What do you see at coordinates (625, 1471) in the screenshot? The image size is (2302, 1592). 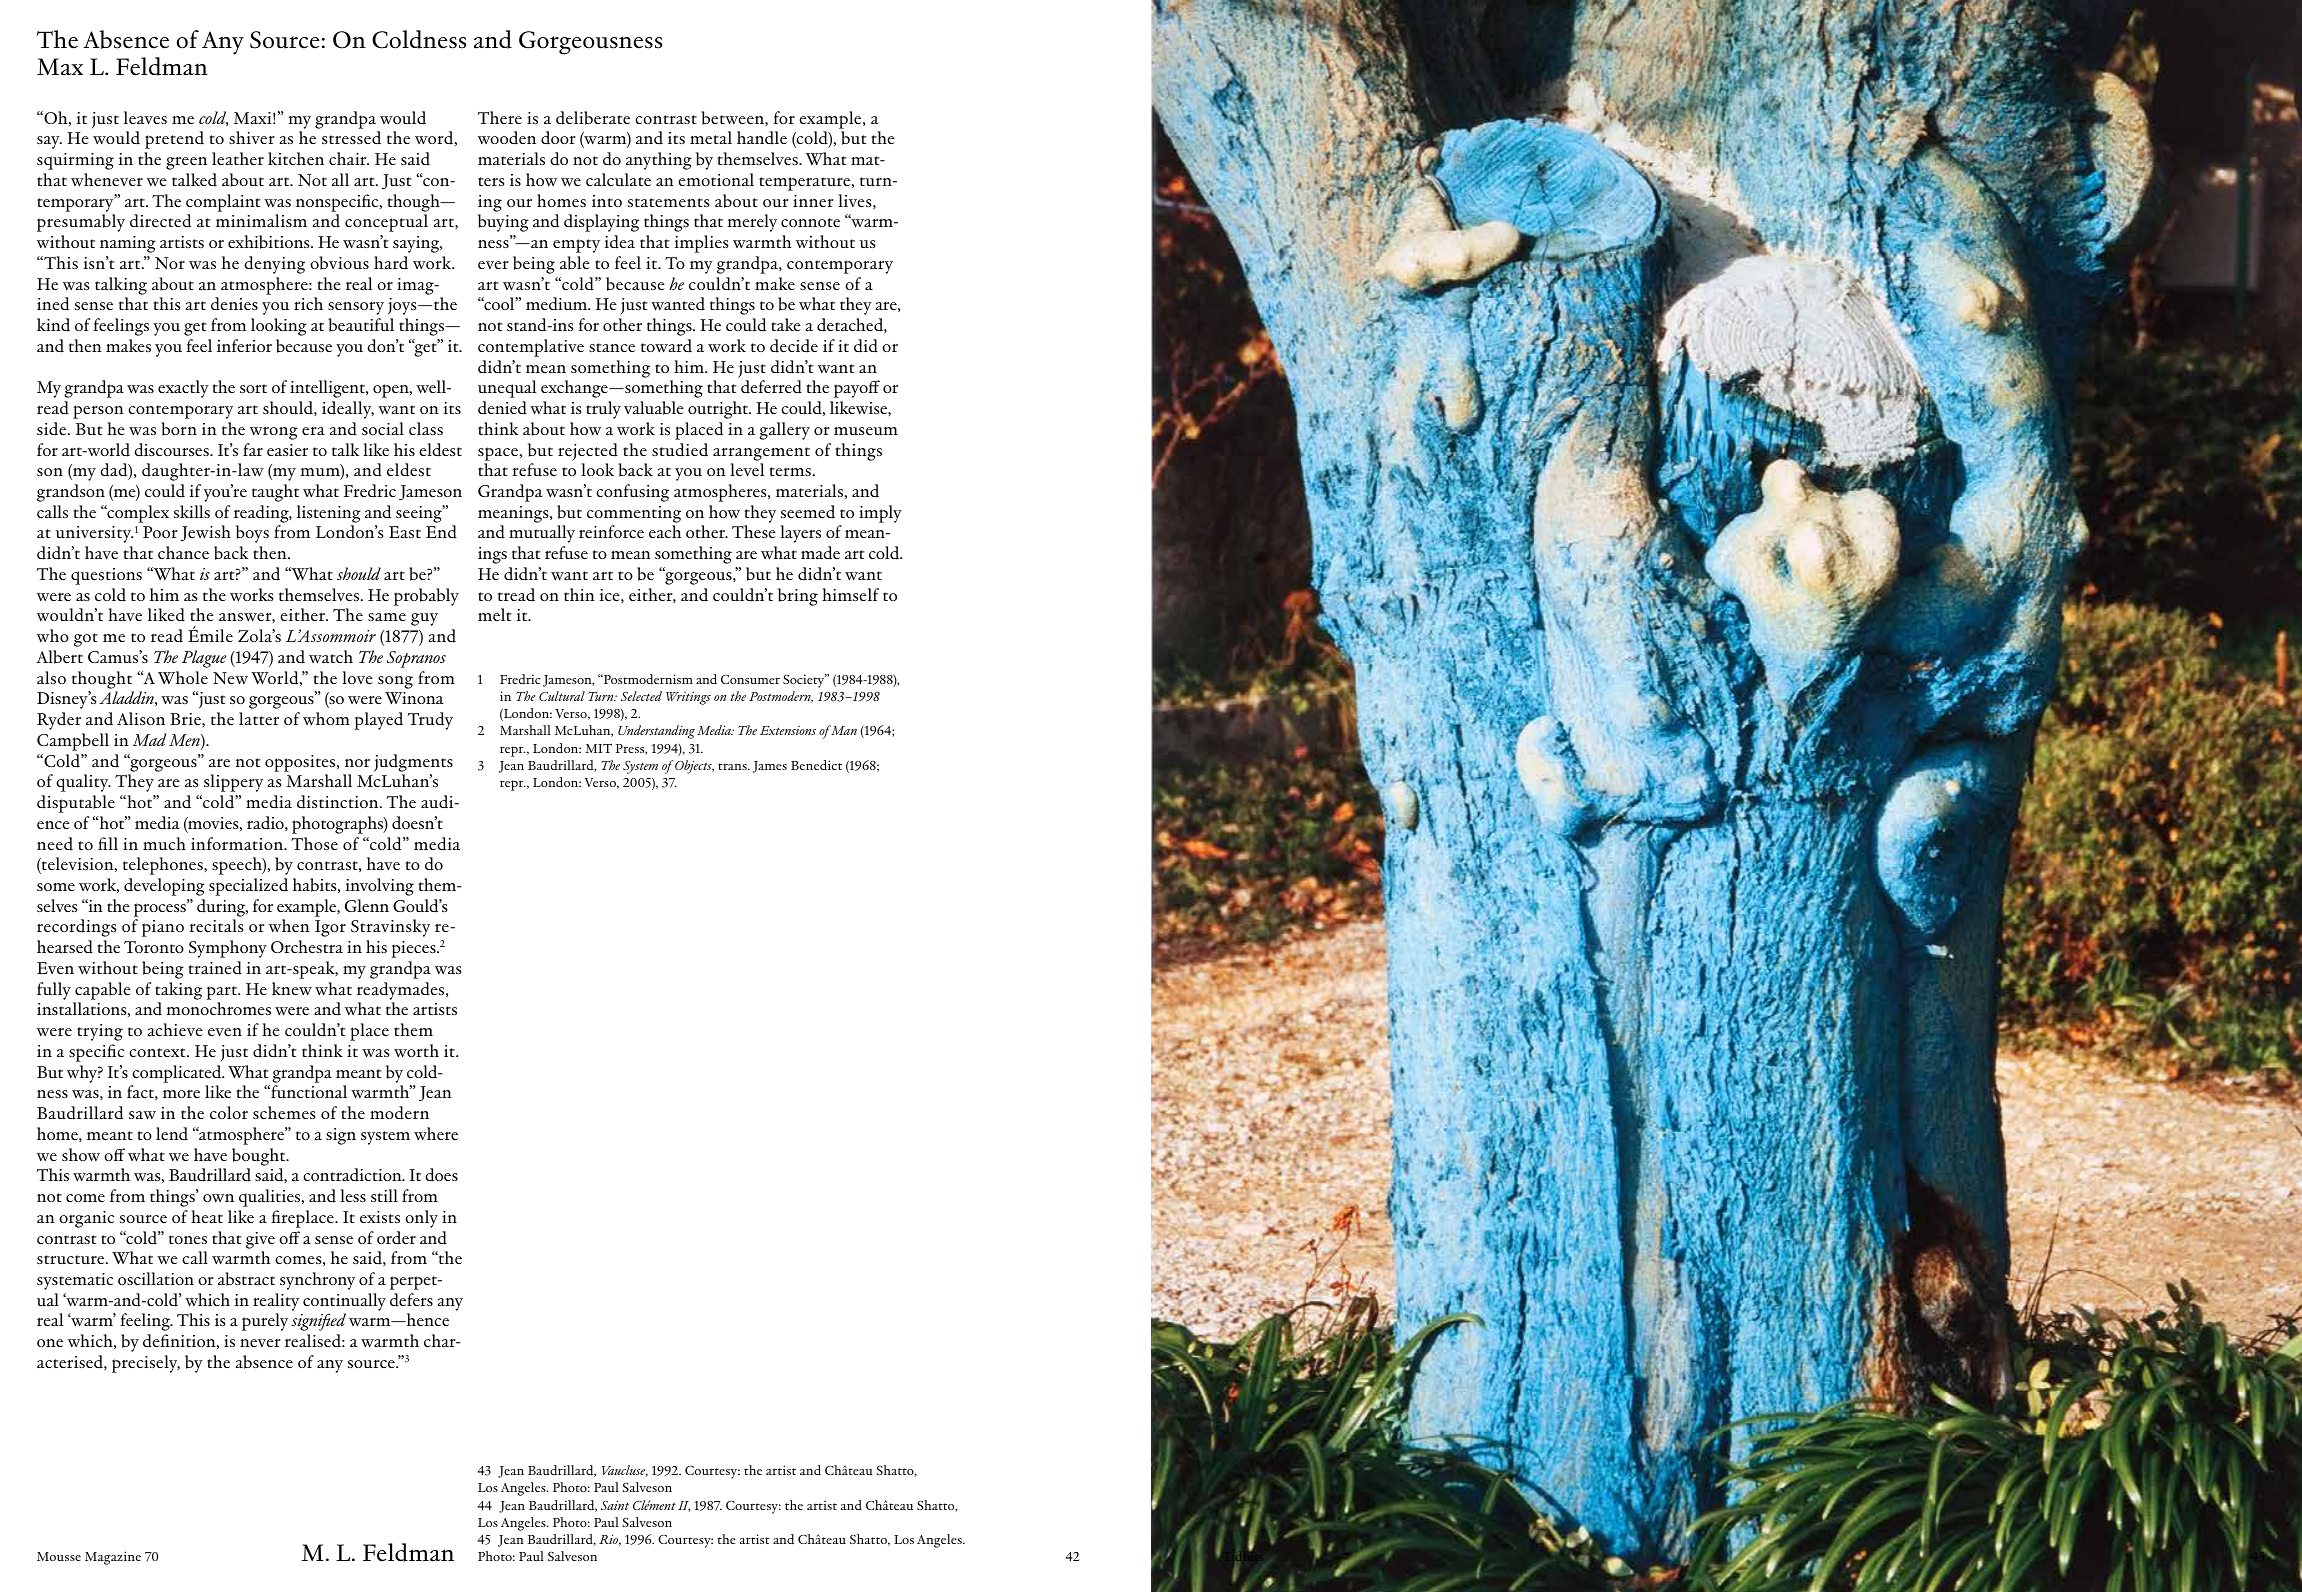 I see `Vaucluse` at bounding box center [625, 1471].
